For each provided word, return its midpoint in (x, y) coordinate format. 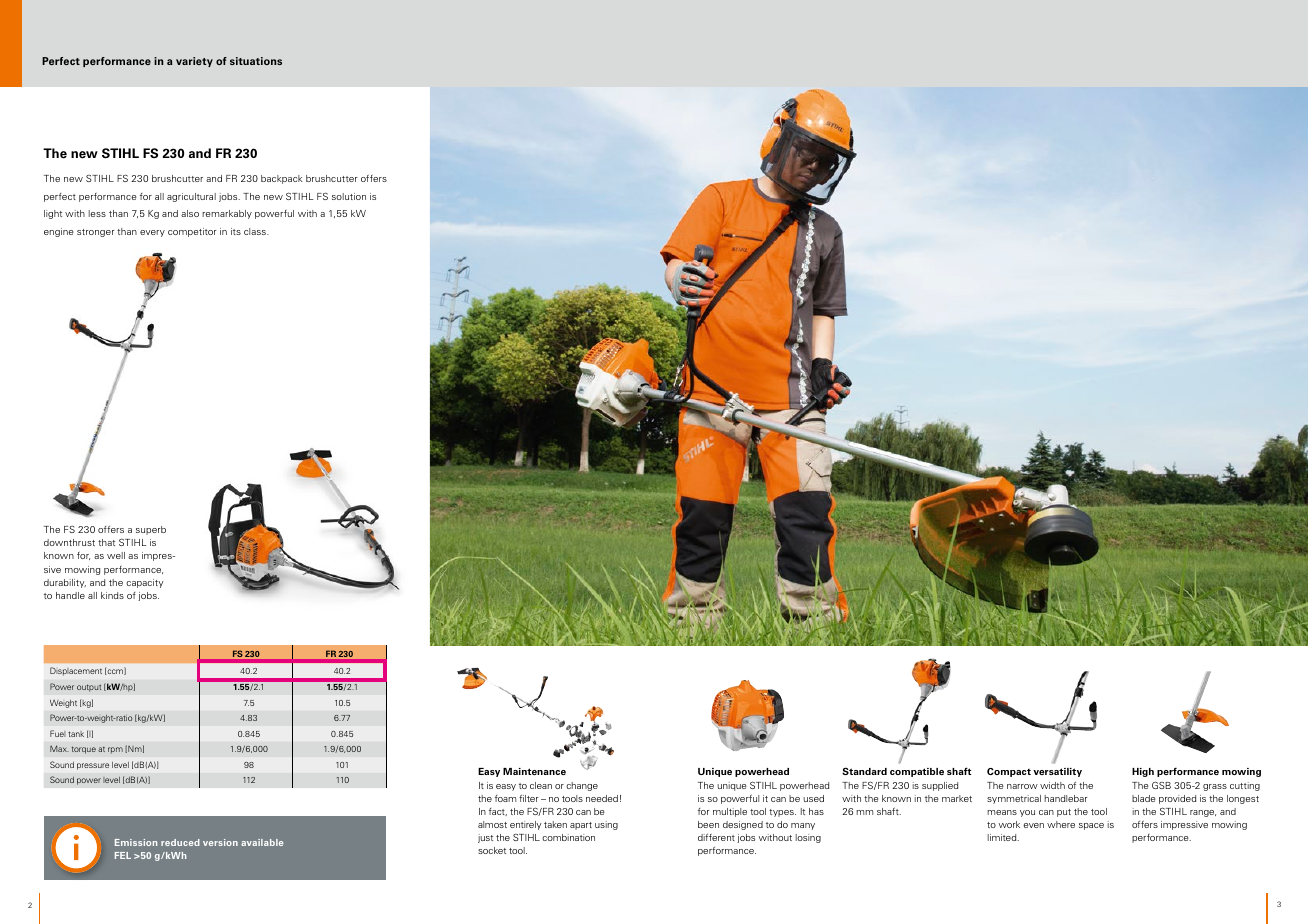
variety (194, 62)
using (606, 825)
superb (151, 530)
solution (349, 196)
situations (256, 61)
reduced (180, 842)
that (106, 542)
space (1091, 826)
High (1143, 772)
